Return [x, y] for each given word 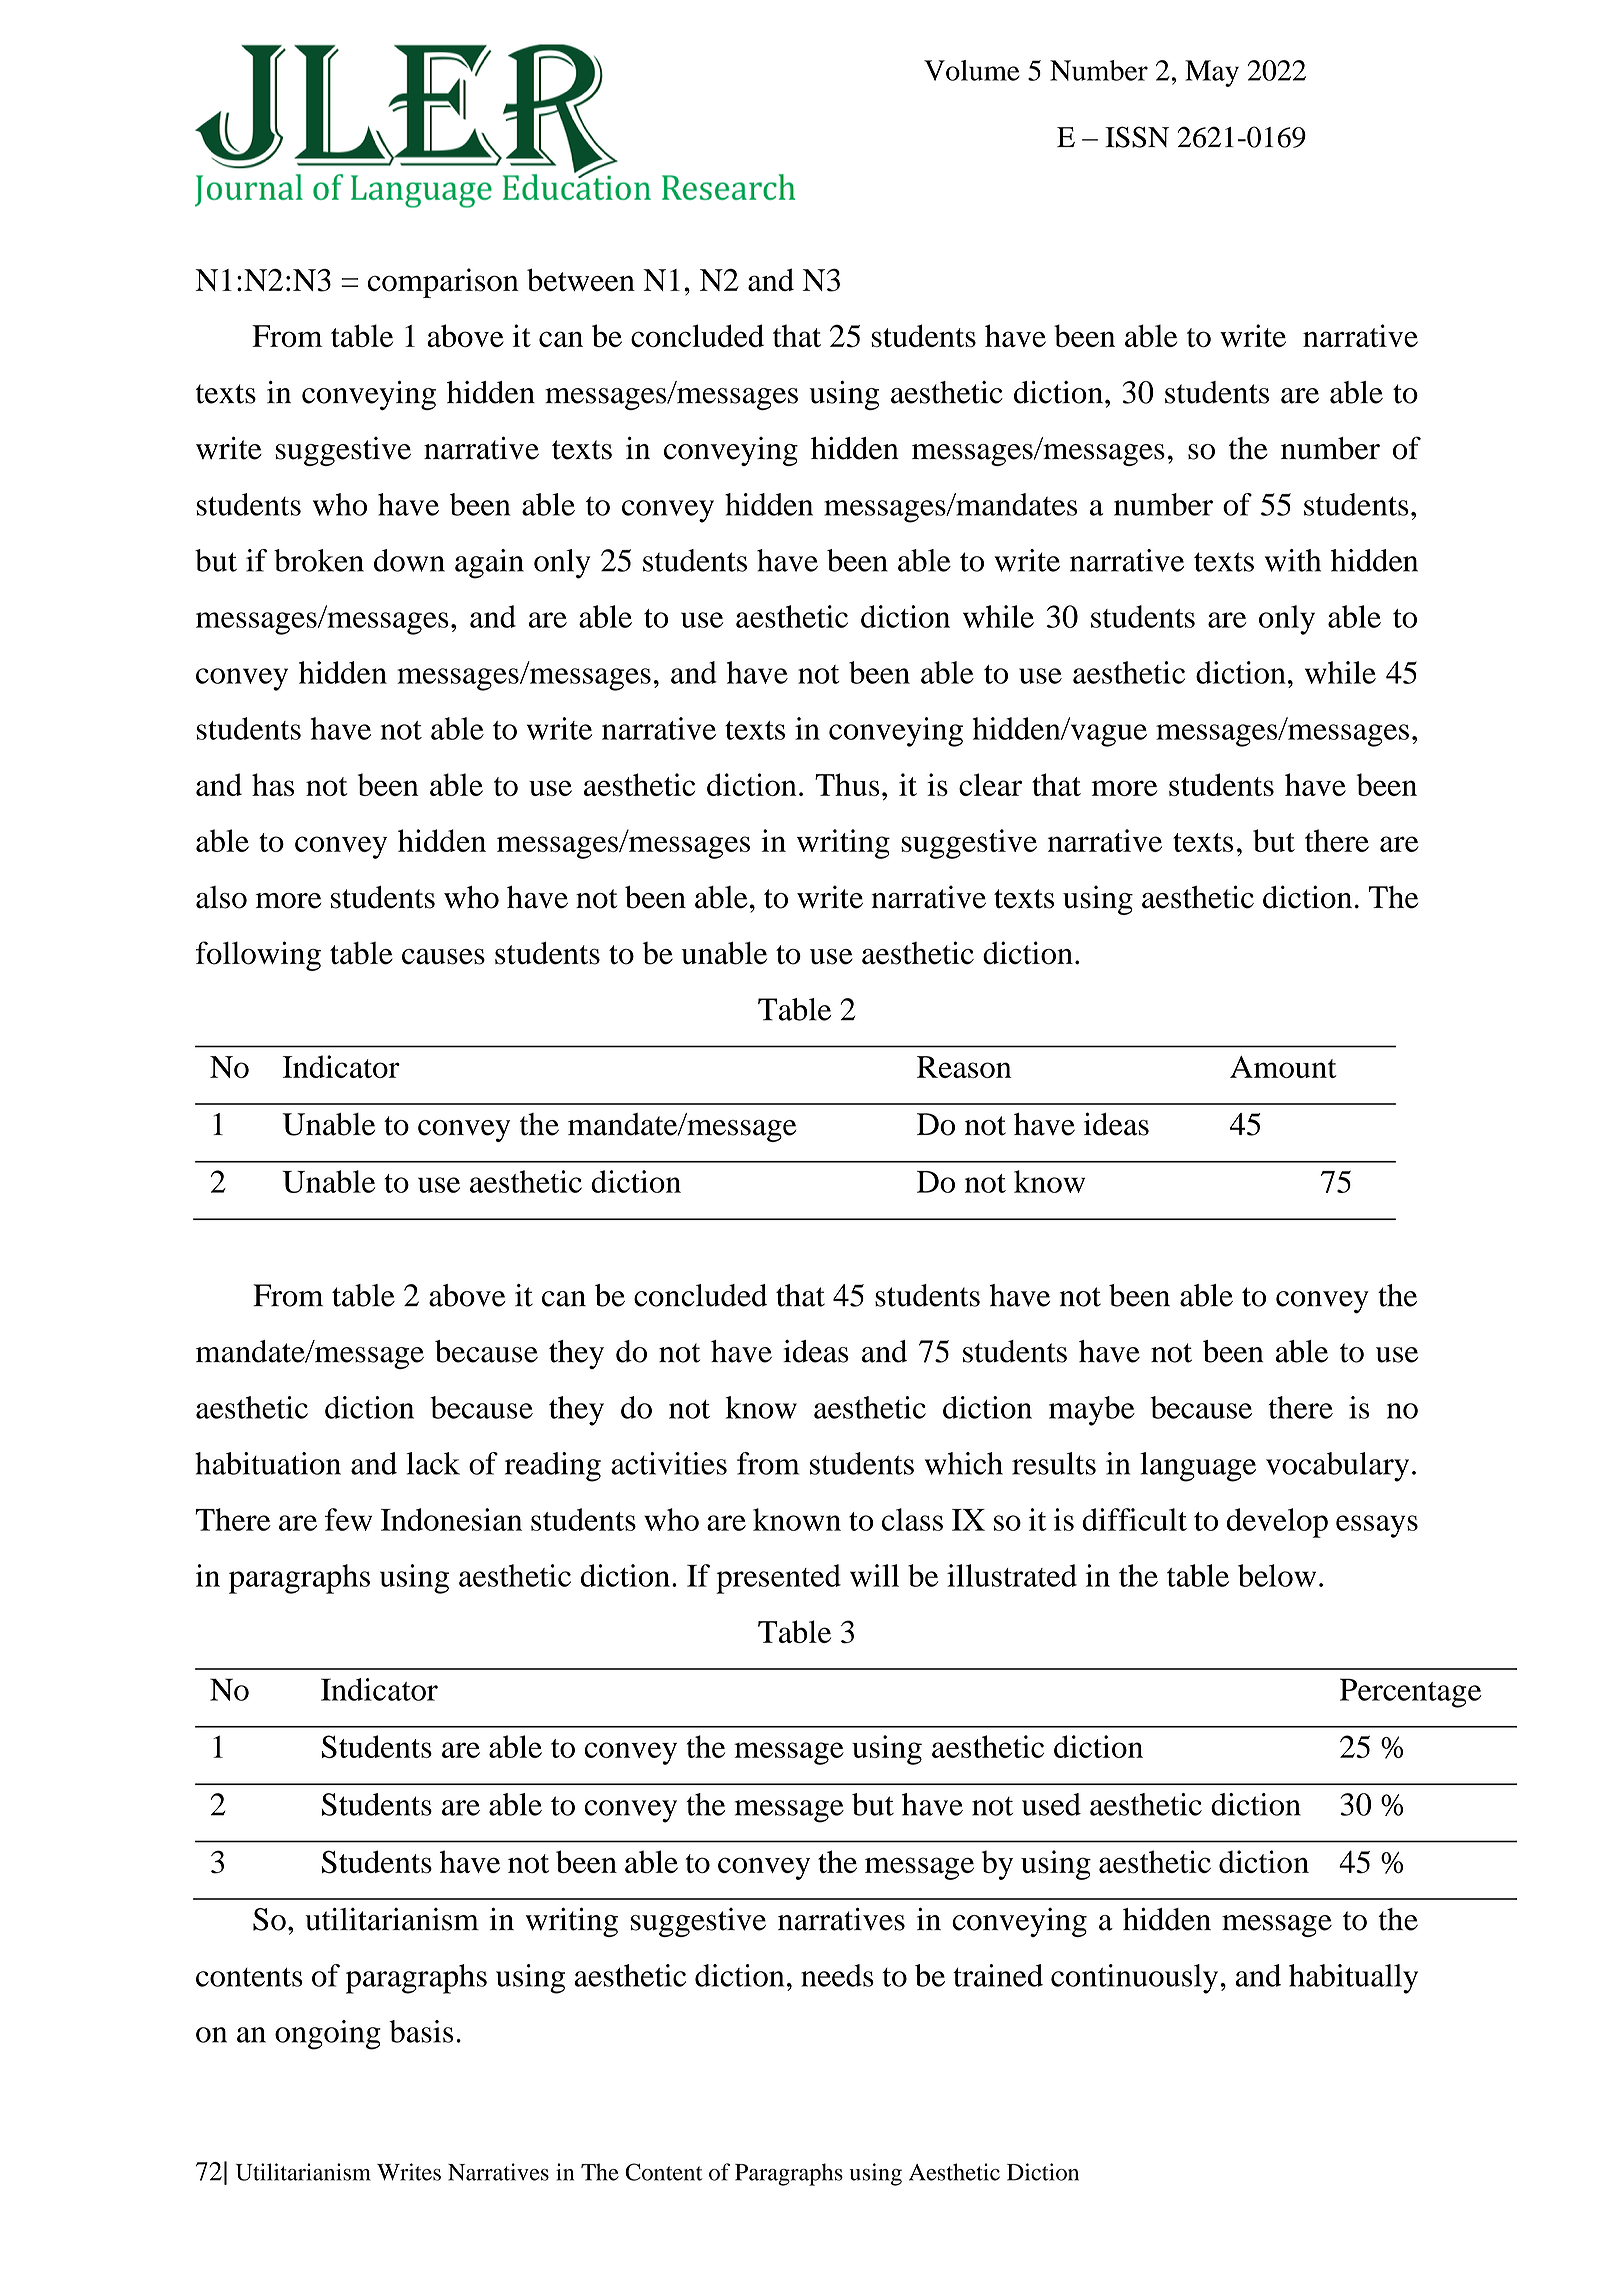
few [348, 1519]
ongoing [328, 2035]
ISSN [1137, 137]
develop [1277, 1523]
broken [319, 560]
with [1293, 560]
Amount [1283, 1067]
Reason [964, 1067]
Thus [847, 784]
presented [778, 1579]
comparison [443, 283]
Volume [972, 70]
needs [837, 1975]
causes [443, 956]
